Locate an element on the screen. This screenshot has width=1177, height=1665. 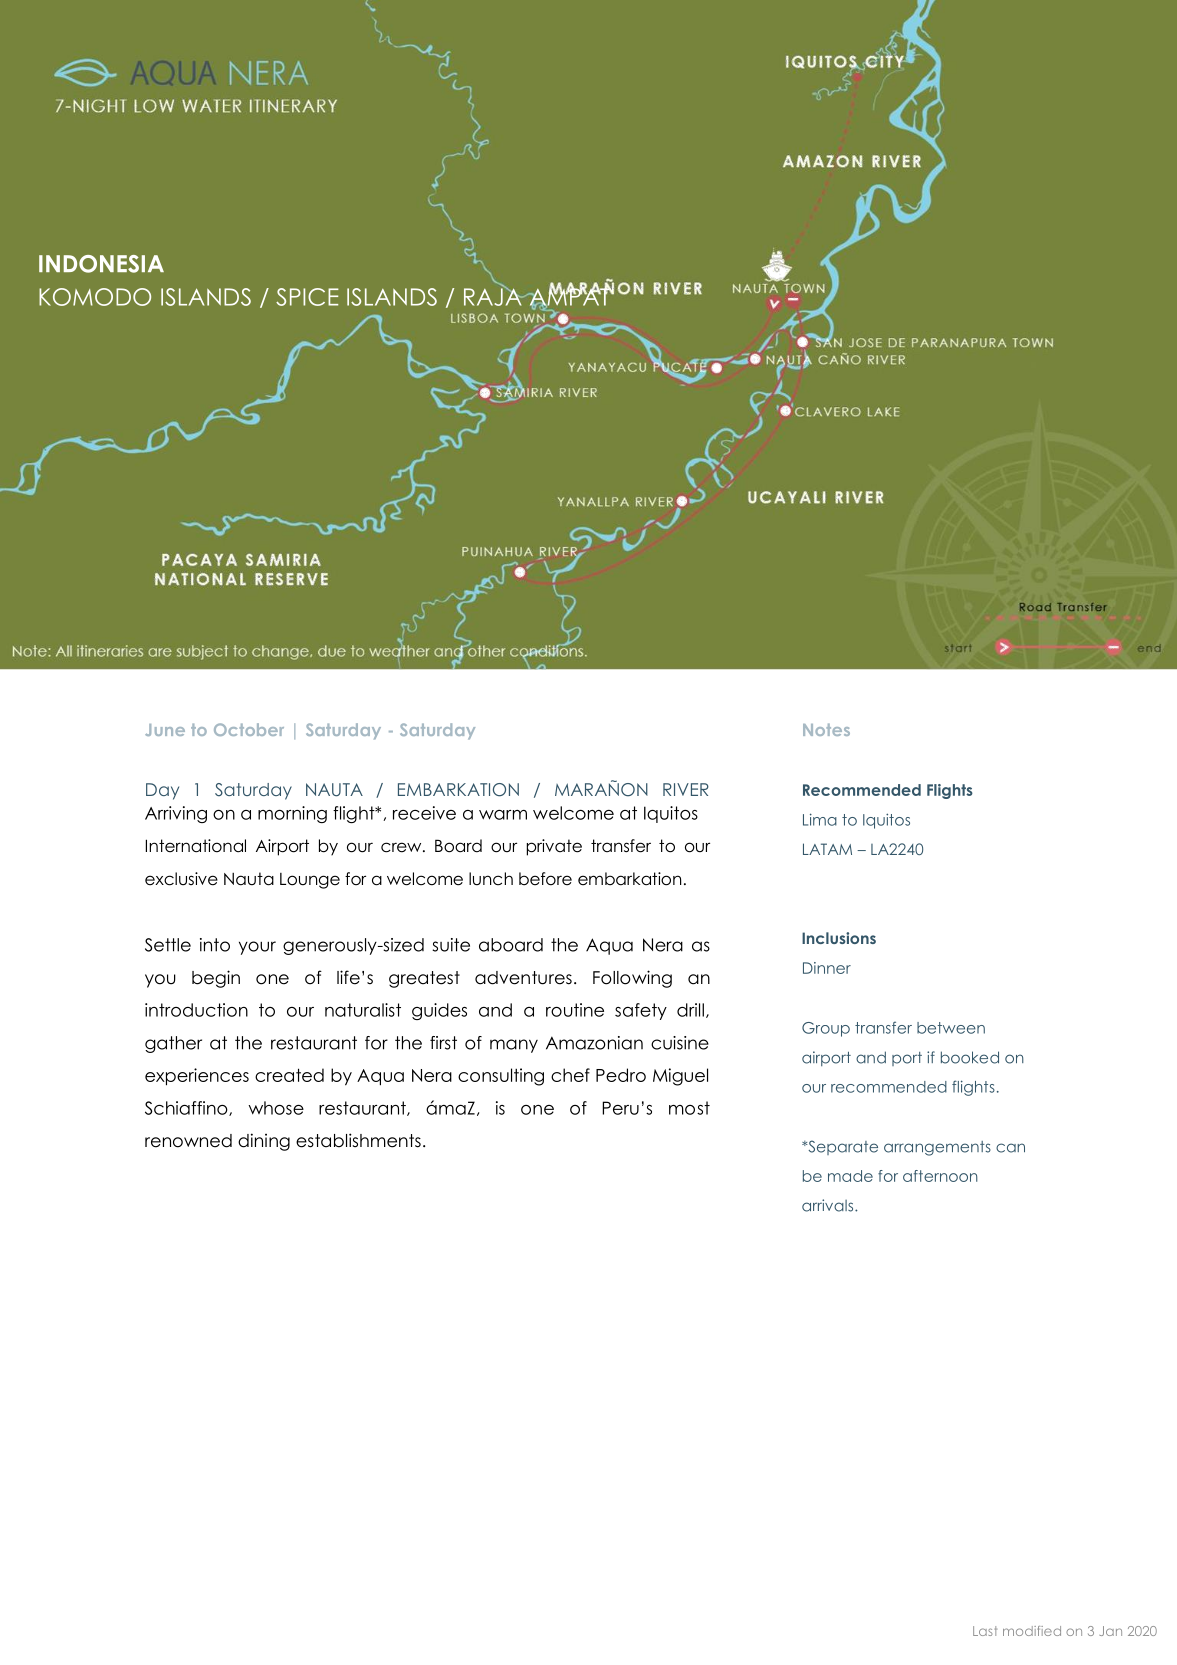
Lima is located at coordinates (820, 819).
